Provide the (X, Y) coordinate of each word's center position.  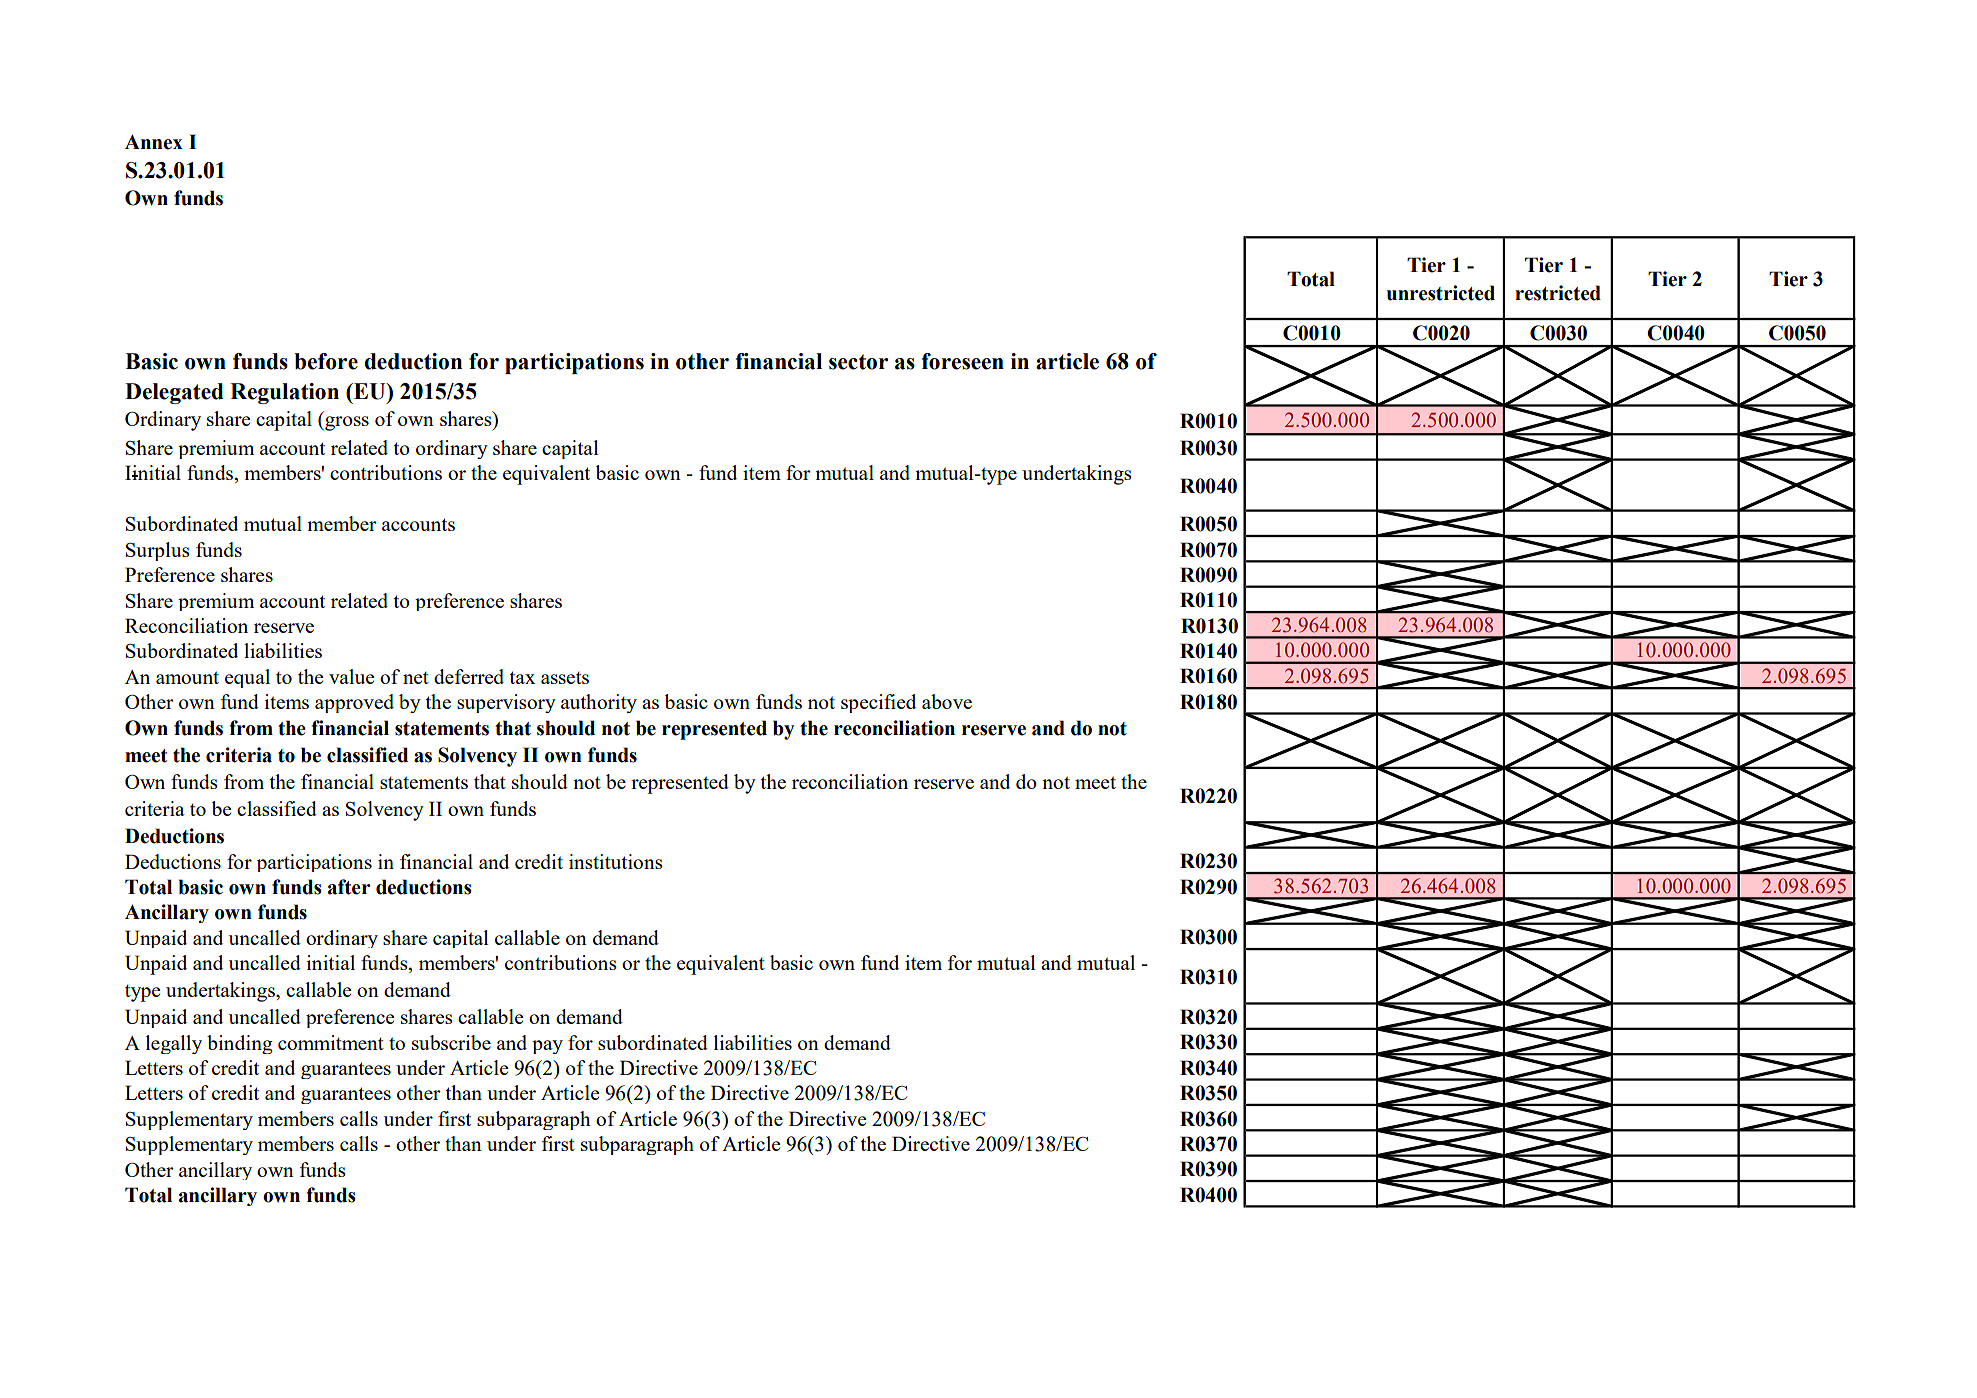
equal (247, 678)
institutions (616, 861)
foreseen (962, 361)
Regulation (284, 393)
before (326, 361)
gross (346, 423)
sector (858, 362)
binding (240, 1044)
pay (547, 1047)
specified (878, 703)
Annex (154, 142)
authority (599, 703)
